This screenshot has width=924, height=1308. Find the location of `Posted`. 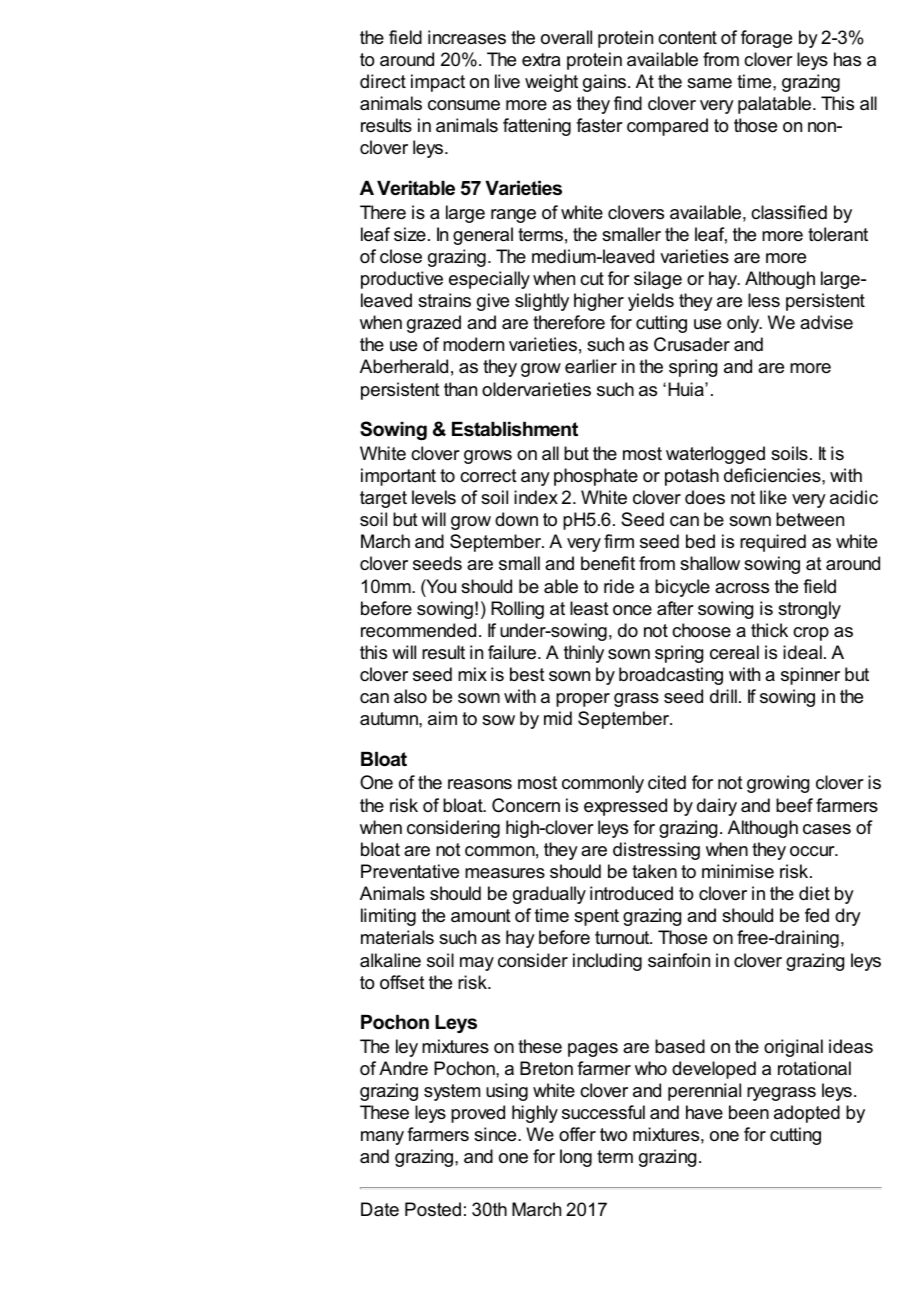

Posted is located at coordinates (433, 1209).
